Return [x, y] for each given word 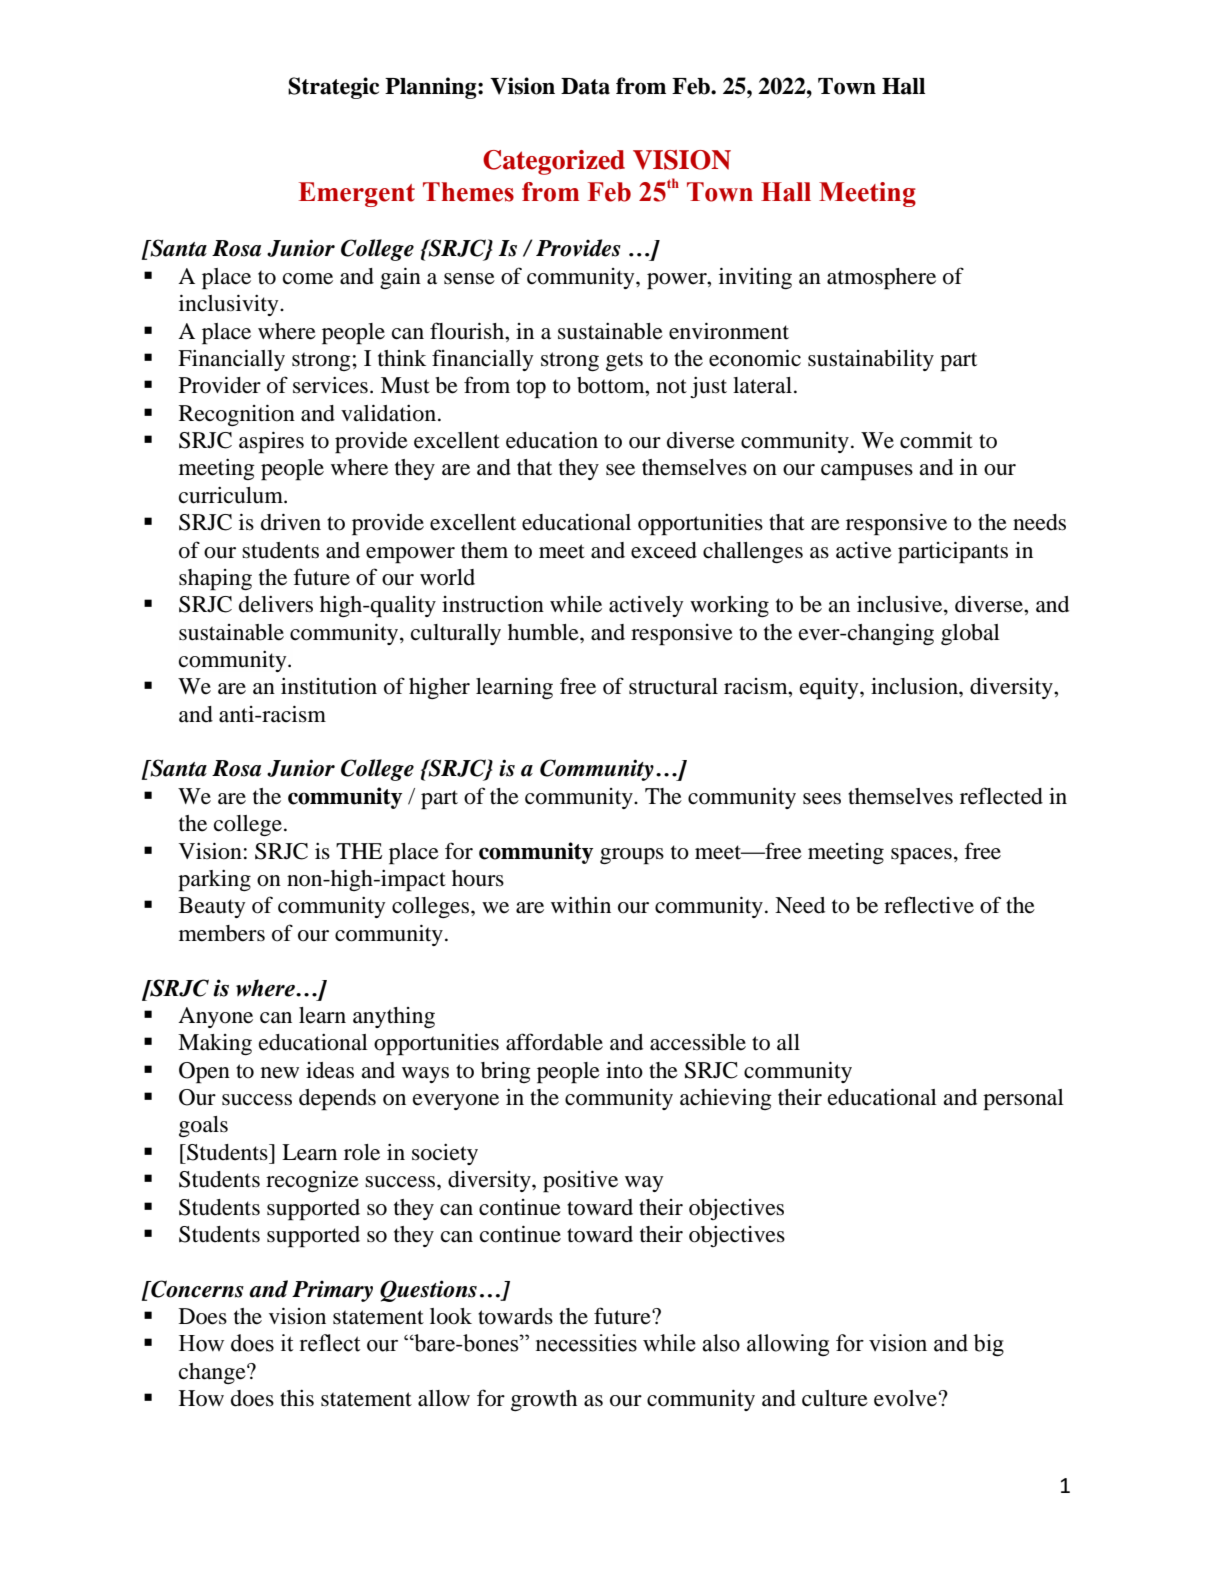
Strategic [333, 88]
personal [1023, 1100]
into [624, 1070]
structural [673, 686]
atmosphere [881, 279]
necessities [586, 1343]
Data [585, 86]
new [280, 1073]
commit [936, 440]
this [297, 1398]
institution [329, 686]
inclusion [915, 686]
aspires [271, 442]
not [671, 386]
